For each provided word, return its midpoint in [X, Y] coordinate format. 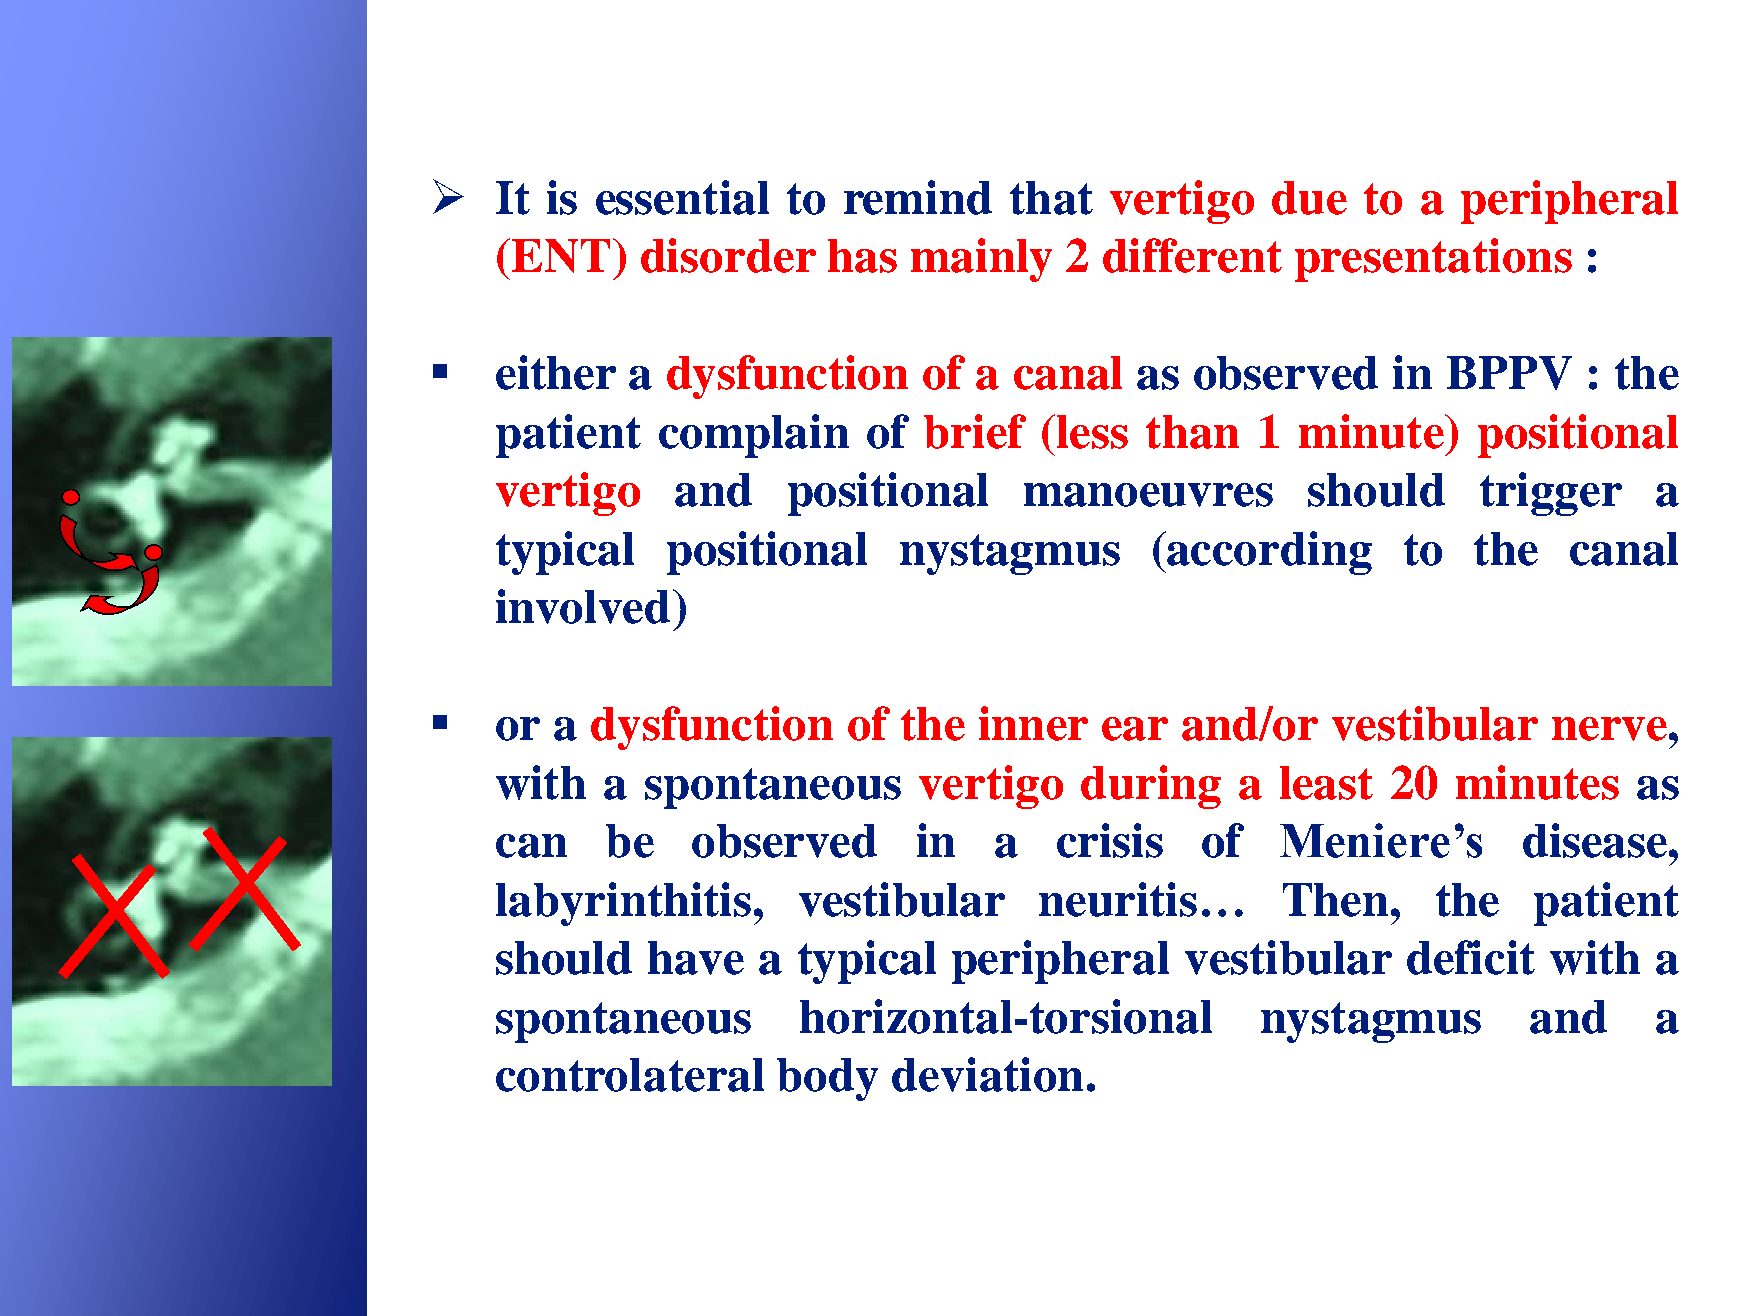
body [827, 1079]
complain [754, 436]
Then [1335, 900]
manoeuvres [1148, 495]
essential [682, 197]
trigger [1551, 494]
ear [1135, 729]
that [1051, 198]
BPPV [1509, 373]
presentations [1433, 260]
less [1091, 431]
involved [583, 606]
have [696, 958]
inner [1033, 723]
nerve [1609, 729]
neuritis [1118, 899]
